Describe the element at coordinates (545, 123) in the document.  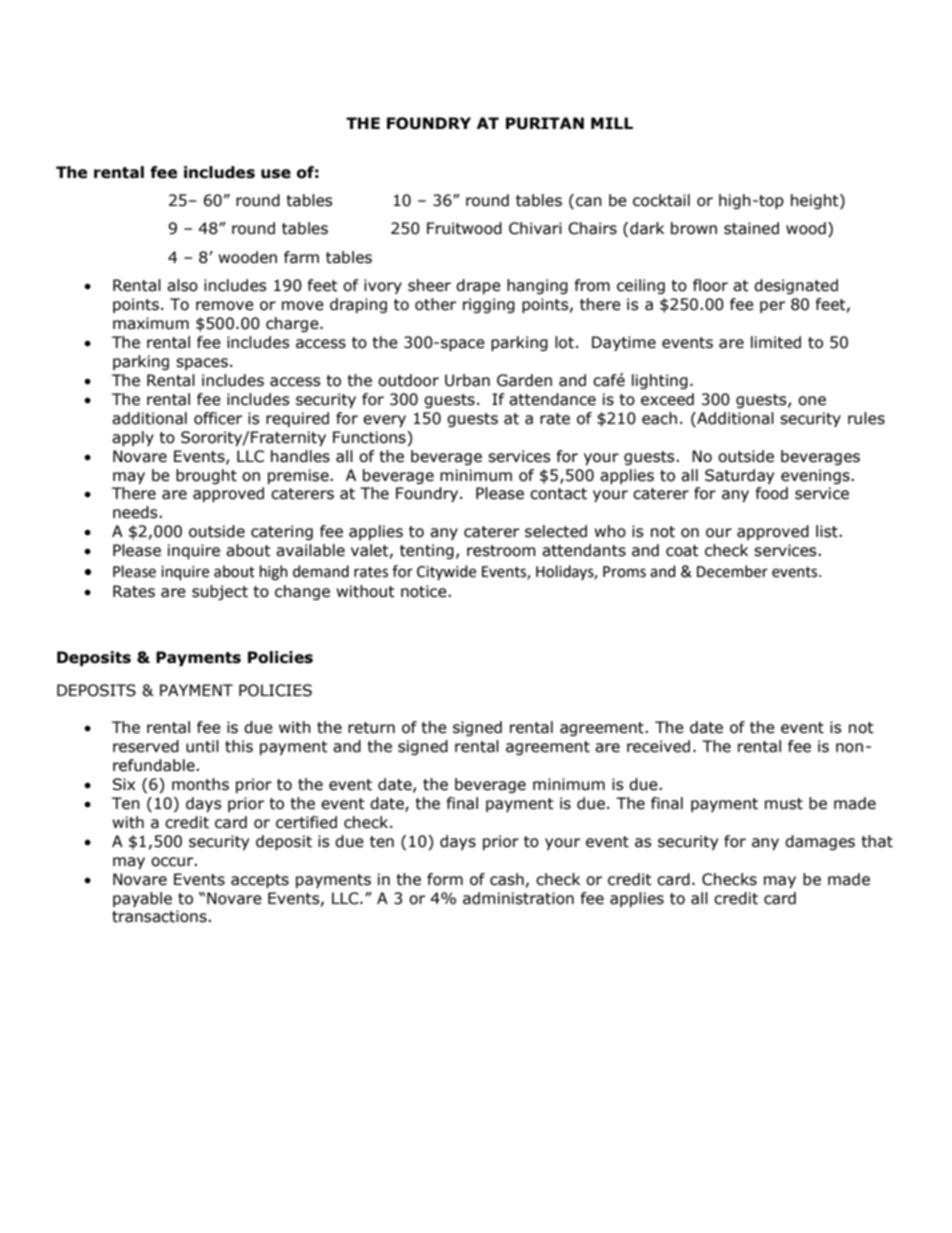
I see `PURITAN` at that location.
